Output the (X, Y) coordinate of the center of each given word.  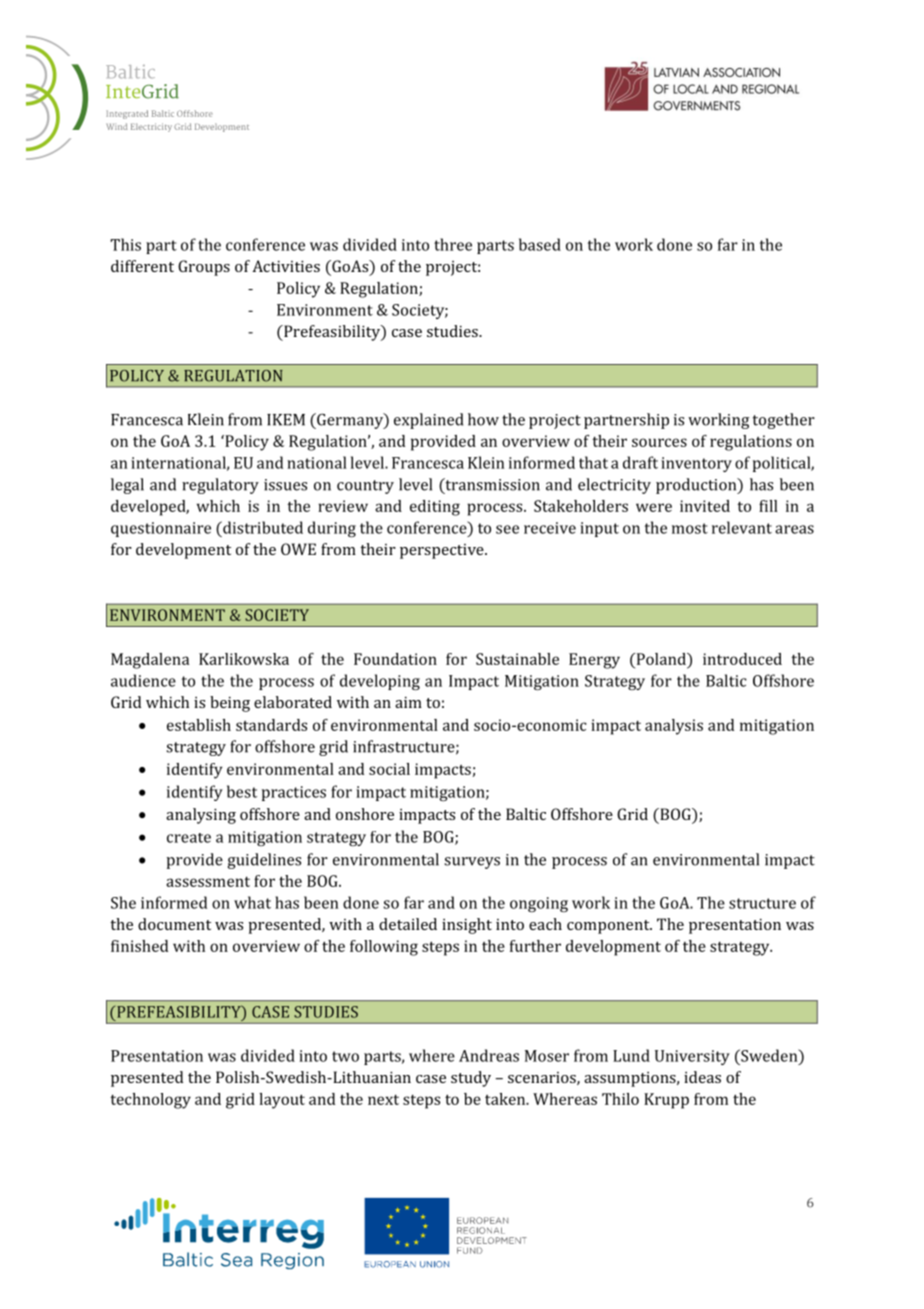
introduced (742, 659)
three (453, 244)
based (540, 244)
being (230, 704)
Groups (204, 268)
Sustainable (517, 659)
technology (150, 1101)
